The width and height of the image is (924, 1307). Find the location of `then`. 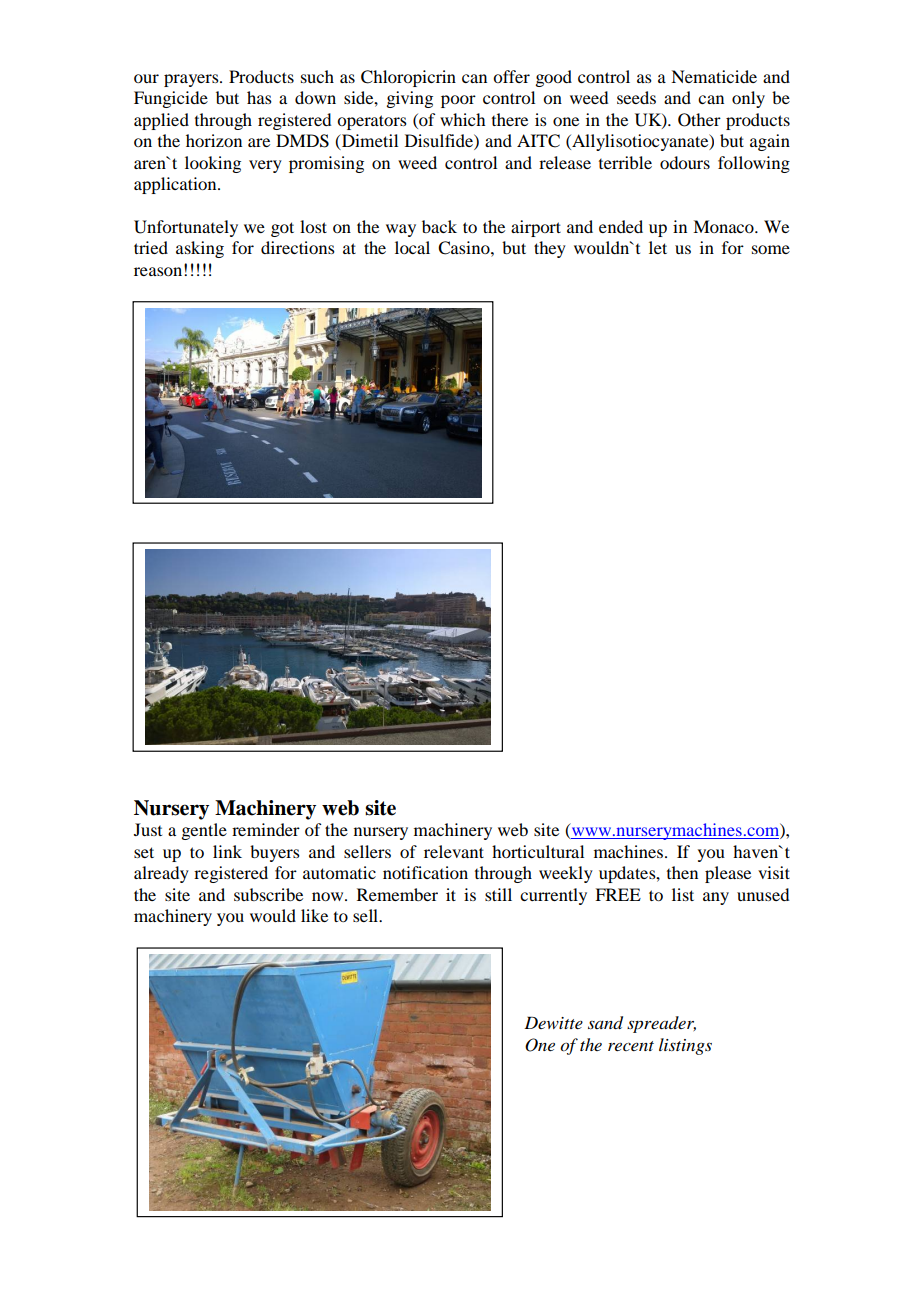

then is located at coordinates (682, 872).
